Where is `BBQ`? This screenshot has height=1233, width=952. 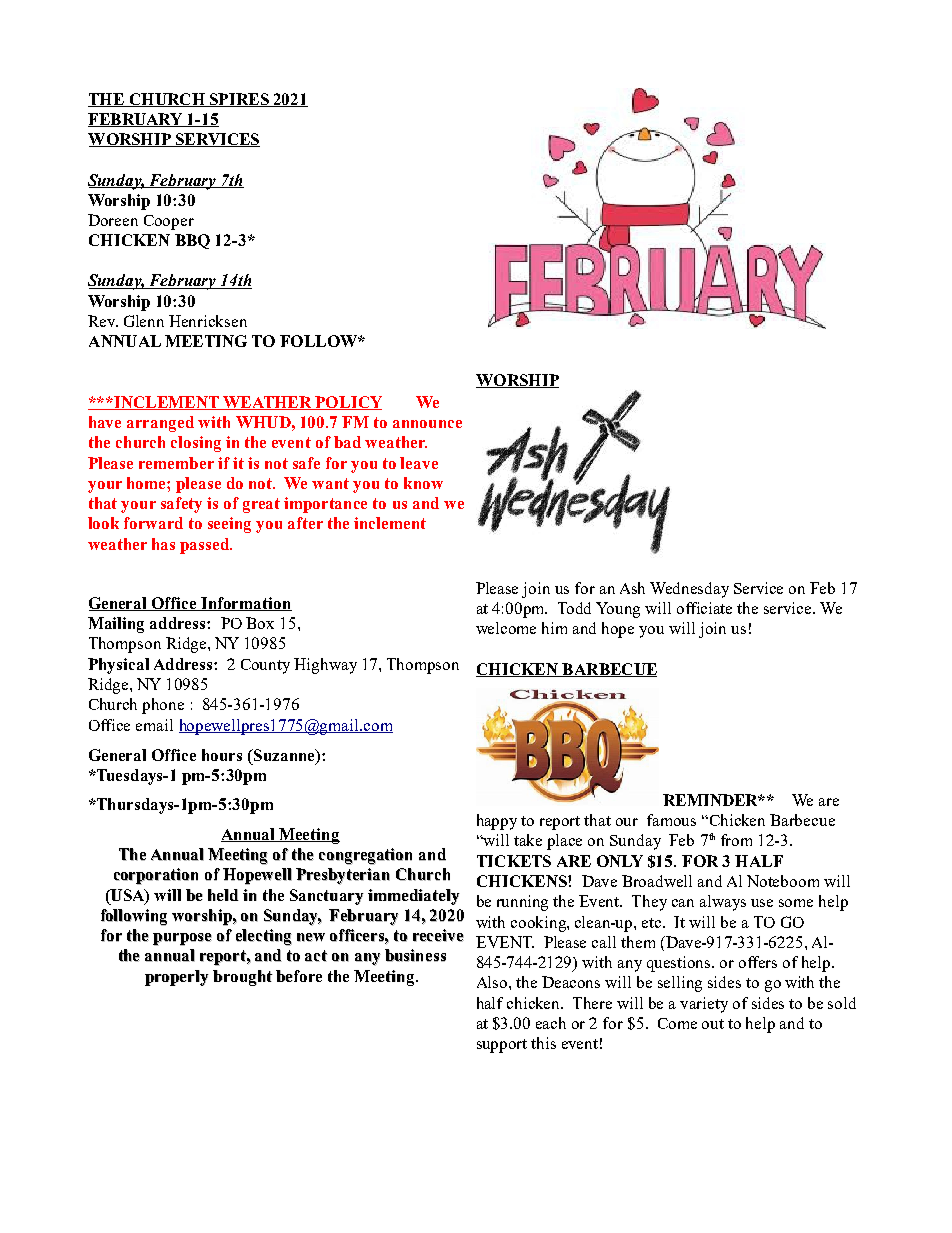
BBQ is located at coordinates (192, 241).
